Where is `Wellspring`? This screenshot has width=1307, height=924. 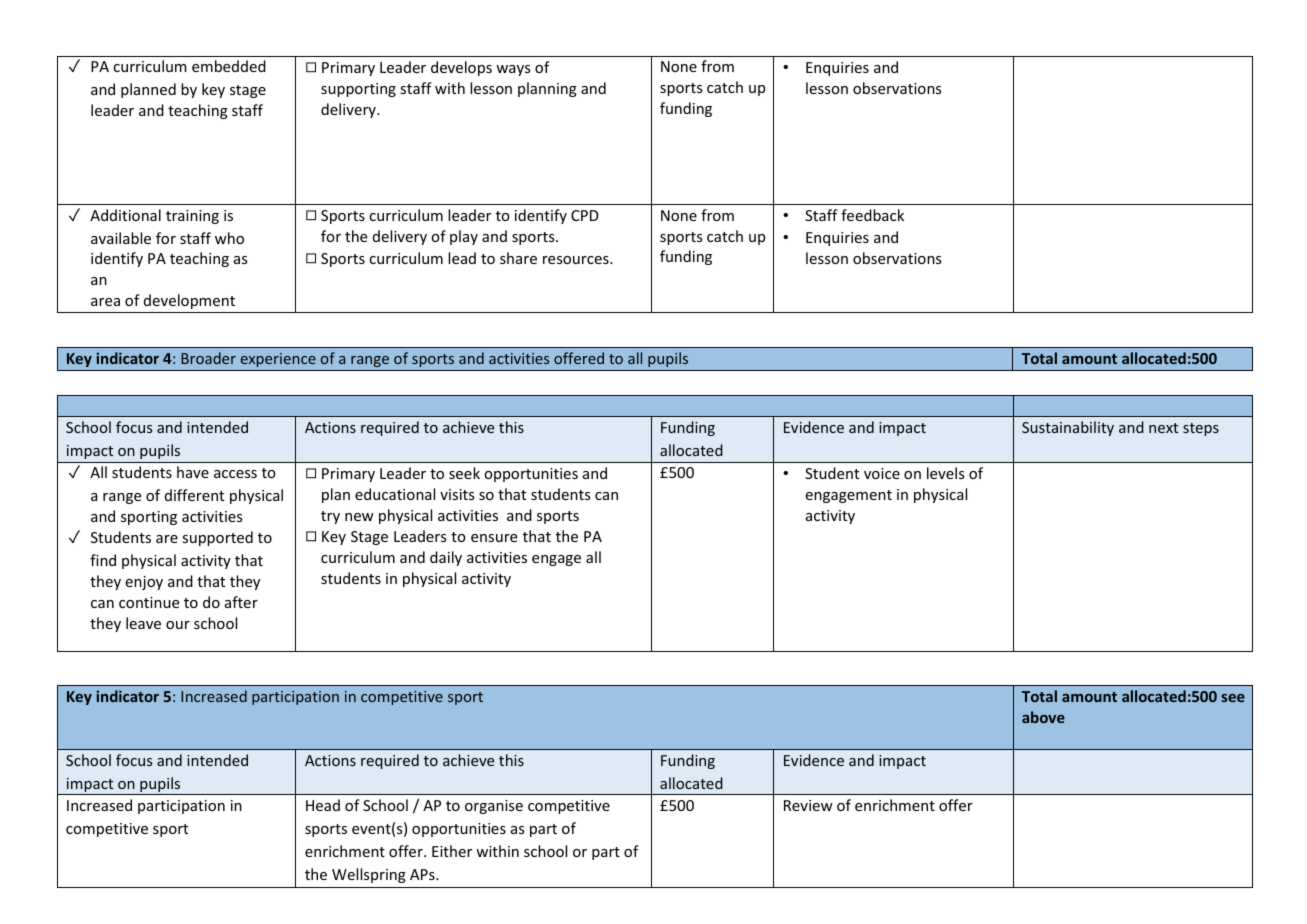
Wellspring is located at coordinates (369, 875).
